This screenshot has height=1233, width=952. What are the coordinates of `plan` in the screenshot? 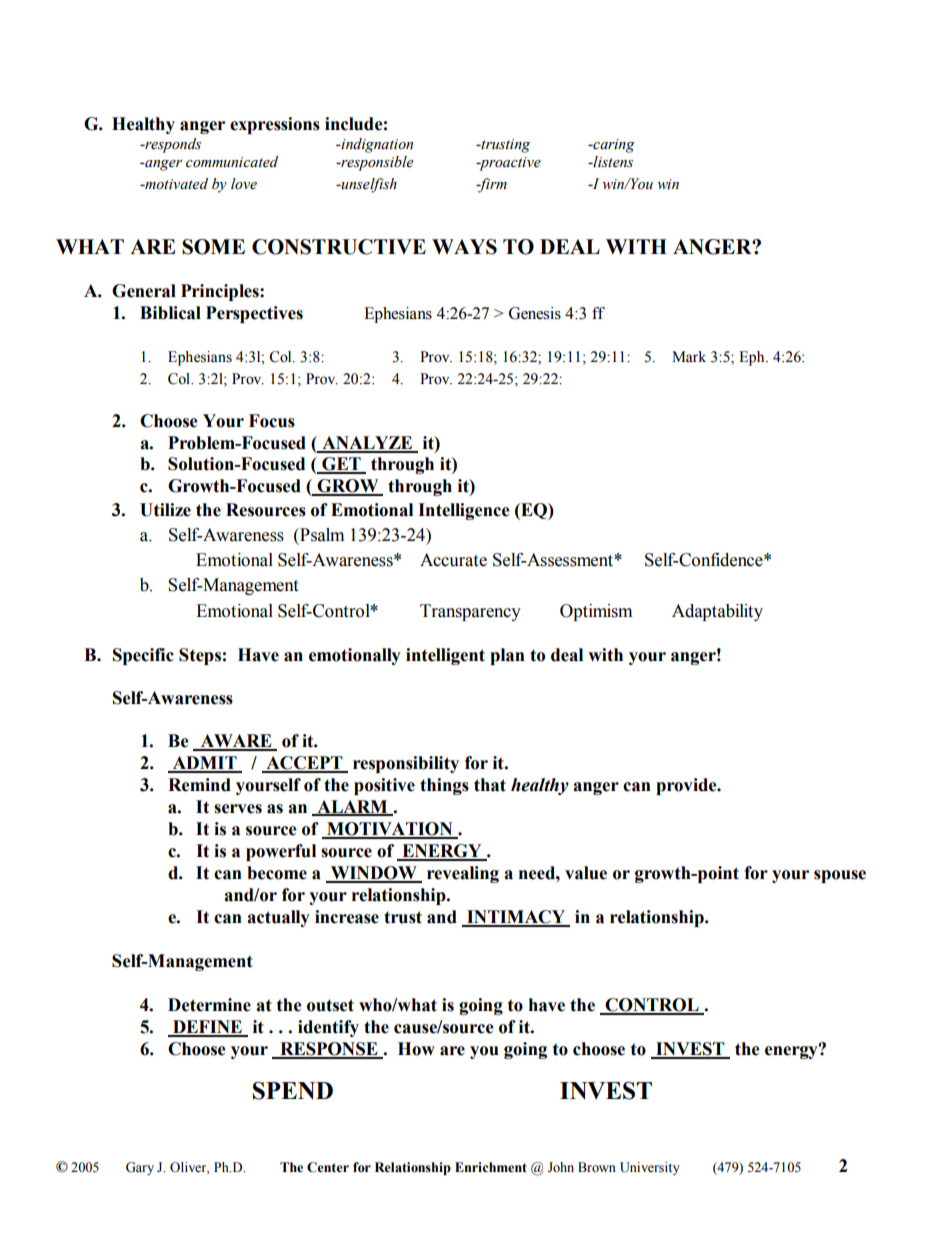 It's located at (507, 656).
